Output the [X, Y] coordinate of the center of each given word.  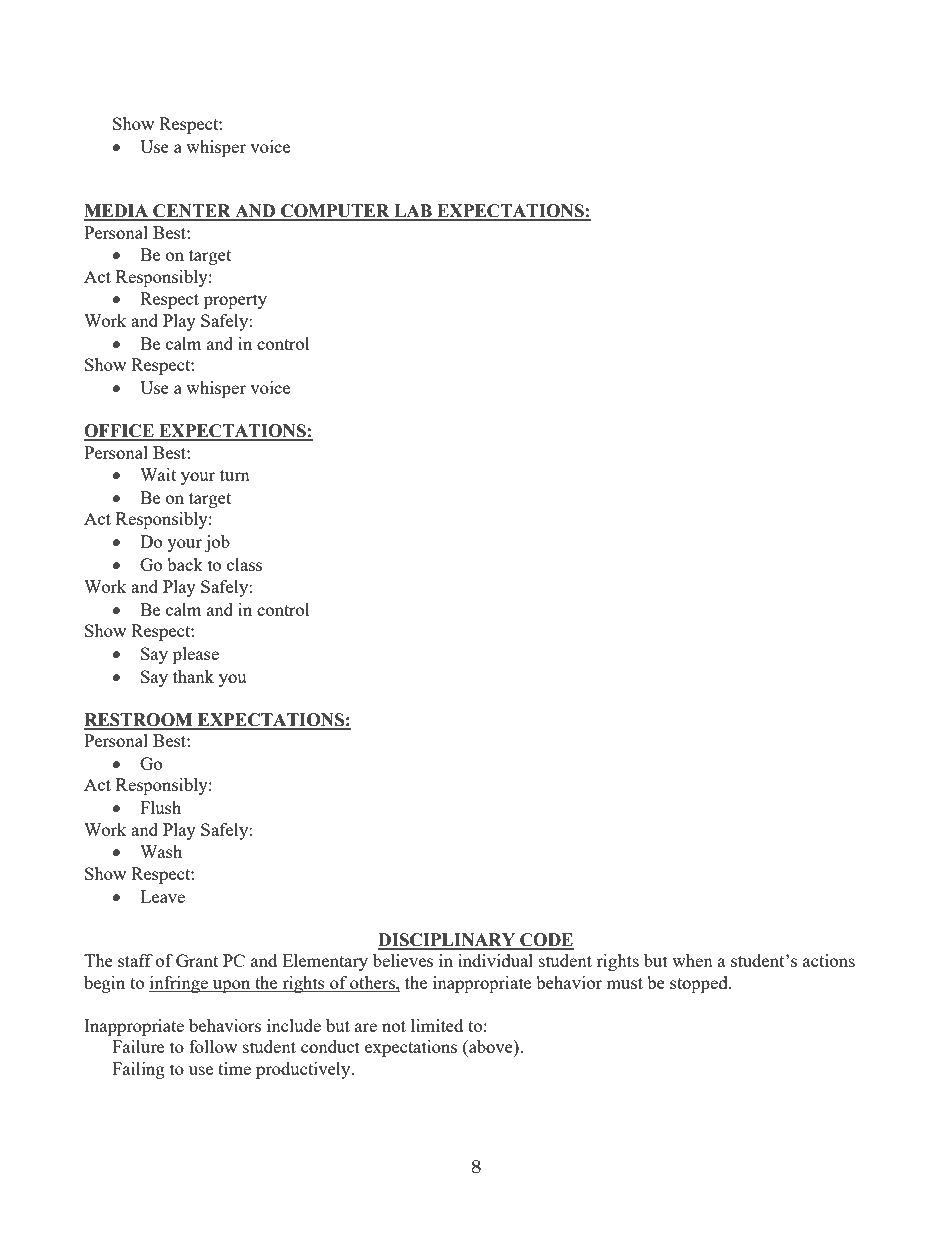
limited [437, 1025]
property [235, 301]
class [244, 564]
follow [213, 1046]
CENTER [192, 212]
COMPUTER [335, 212]
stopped [700, 984]
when [692, 960]
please [196, 655]
